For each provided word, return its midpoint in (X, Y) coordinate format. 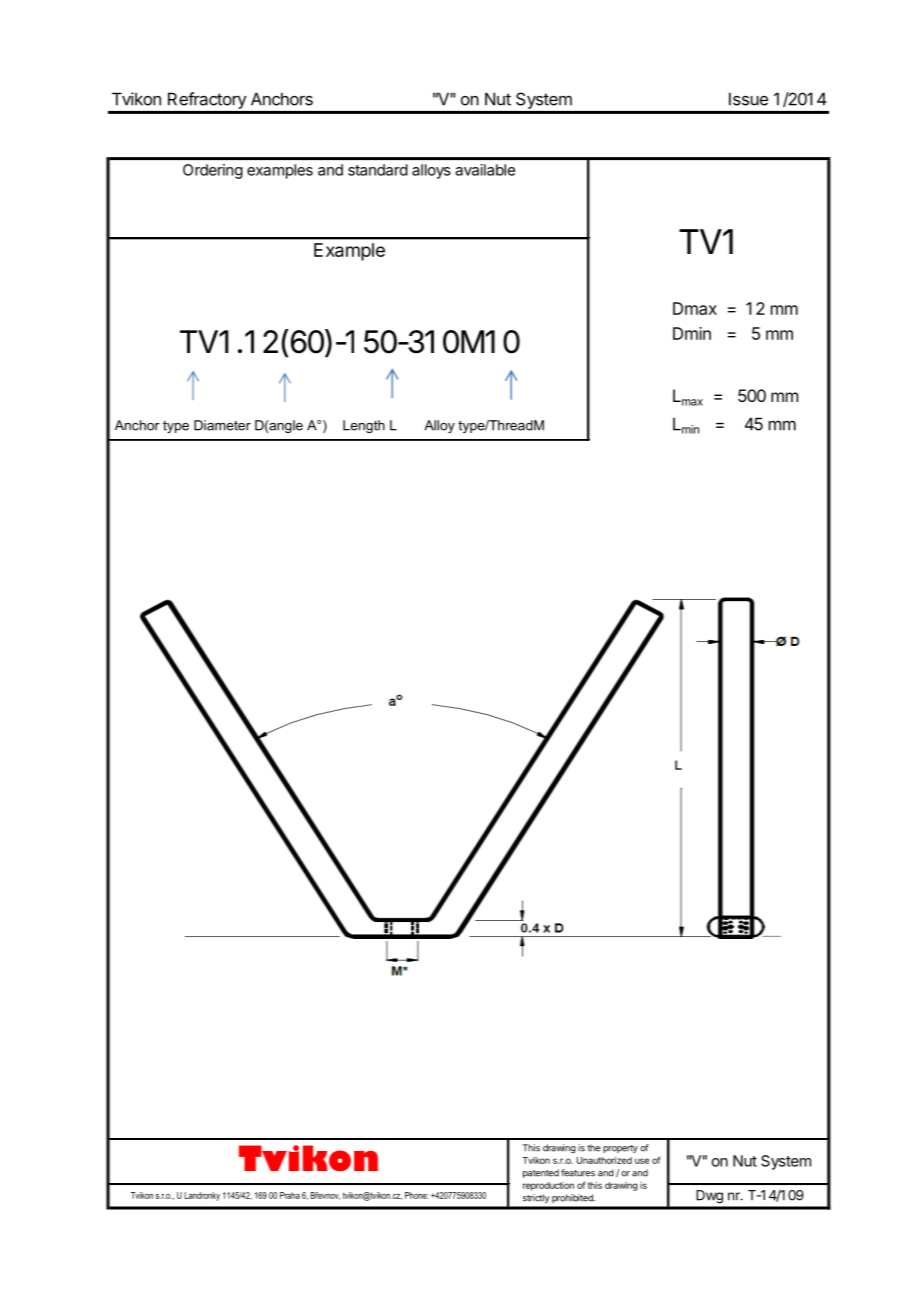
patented (541, 1173)
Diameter (222, 425)
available (485, 170)
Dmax (695, 308)
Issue (748, 99)
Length (364, 426)
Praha (290, 1195)
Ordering (213, 171)
